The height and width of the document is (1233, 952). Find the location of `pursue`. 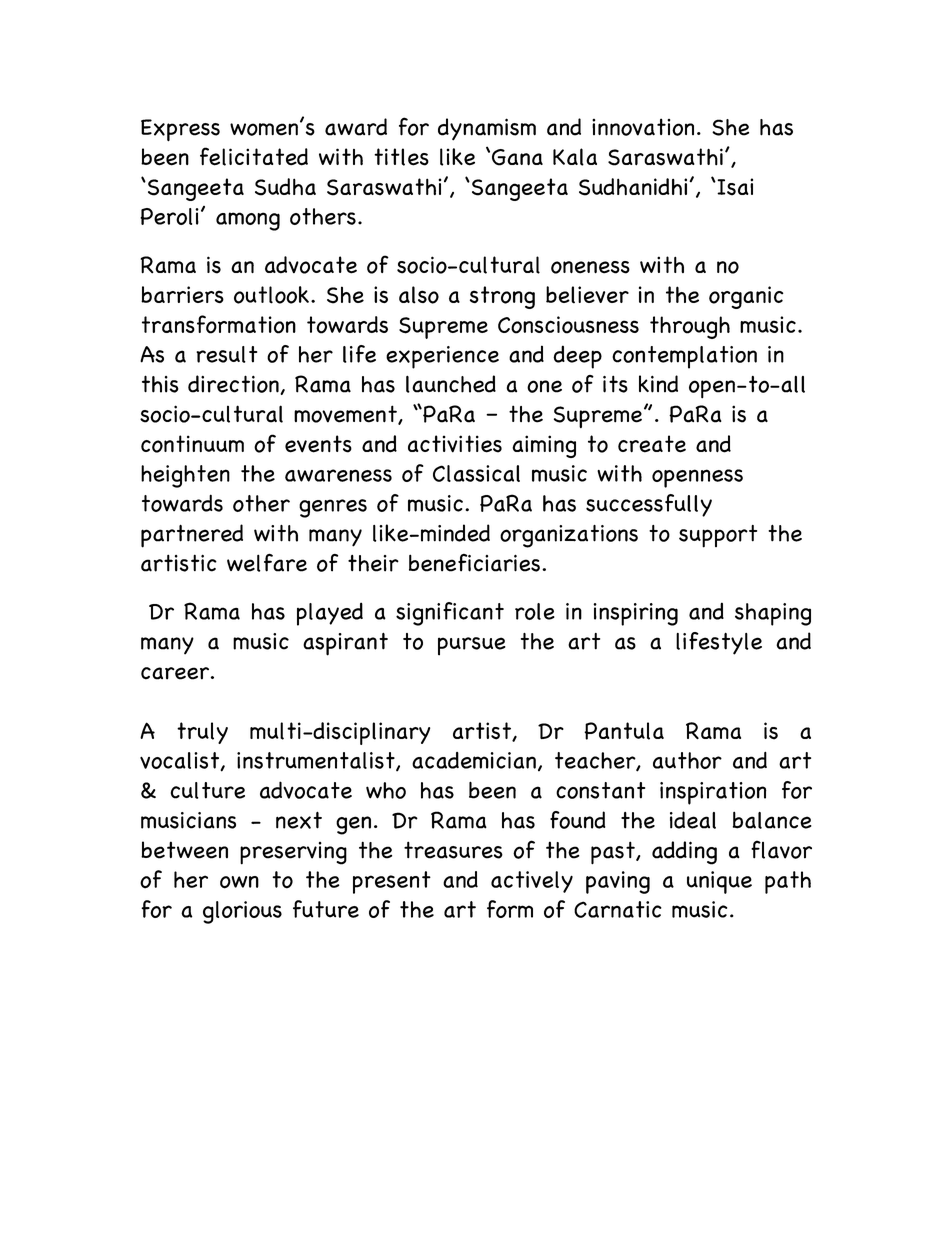

pursue is located at coordinates (472, 646).
